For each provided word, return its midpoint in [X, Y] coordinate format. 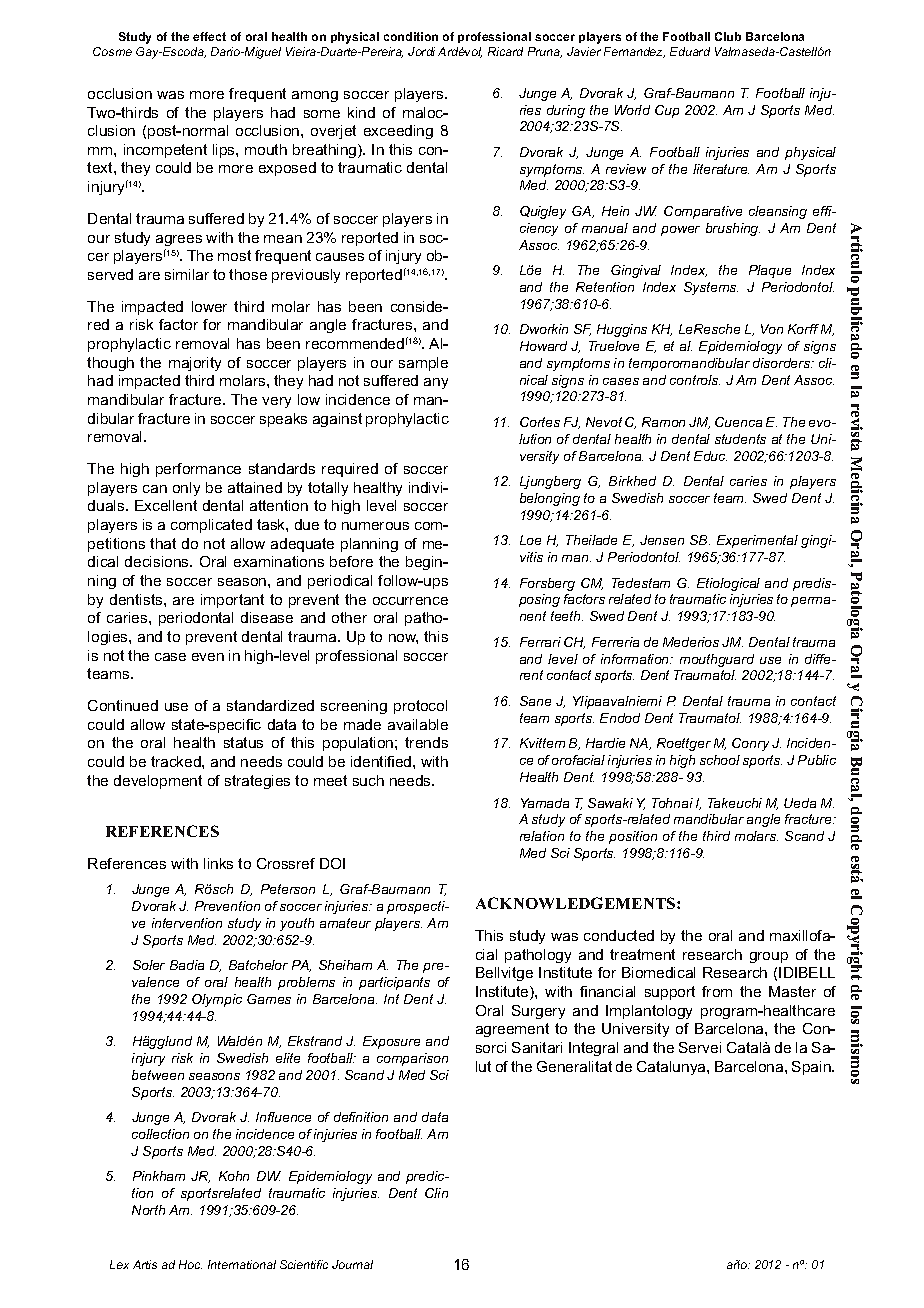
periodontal [196, 619]
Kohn [234, 1176]
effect [209, 36]
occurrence [410, 601]
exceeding [398, 132]
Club [728, 36]
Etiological [728, 584]
